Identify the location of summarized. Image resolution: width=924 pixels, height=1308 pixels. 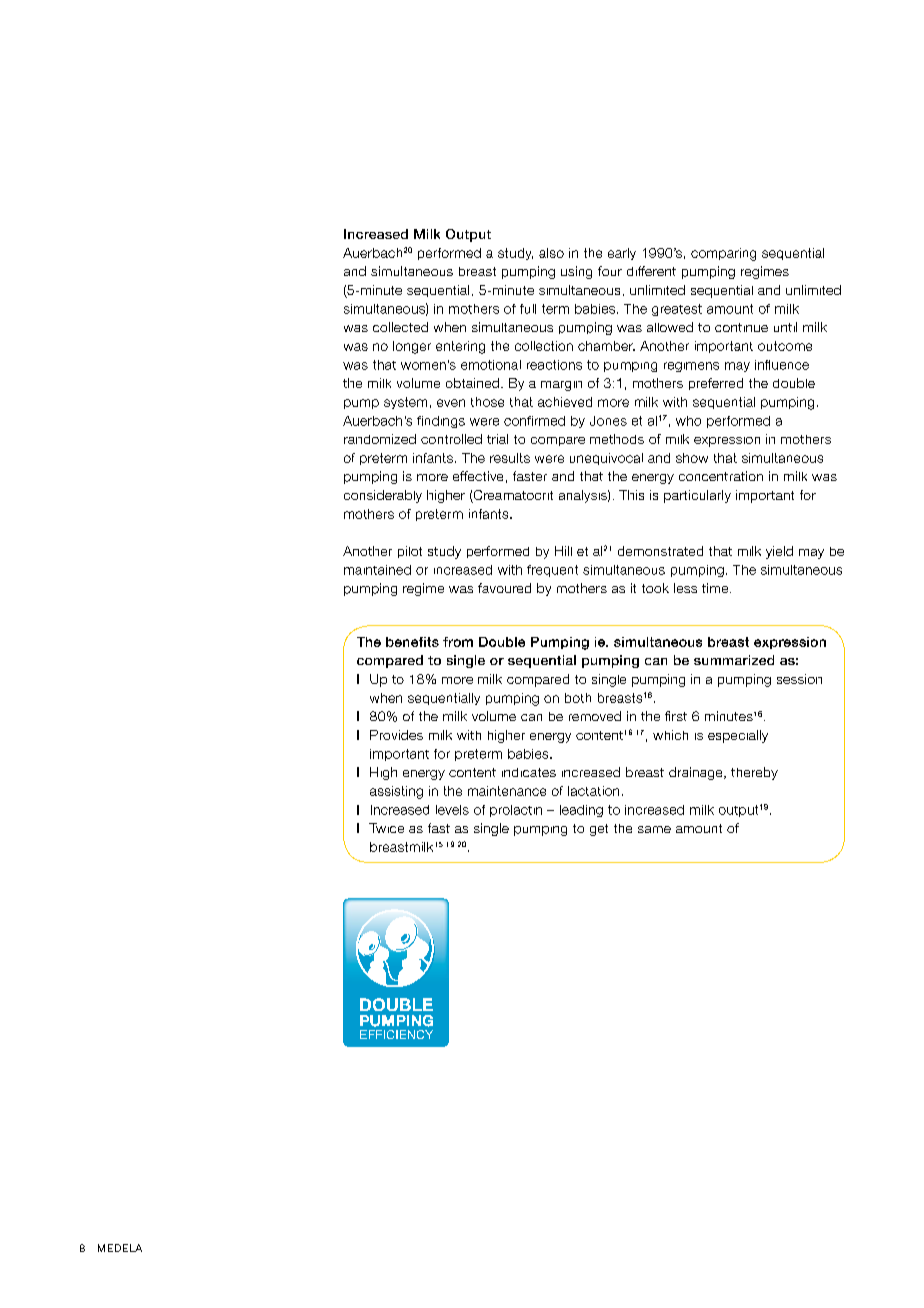
(734, 660).
